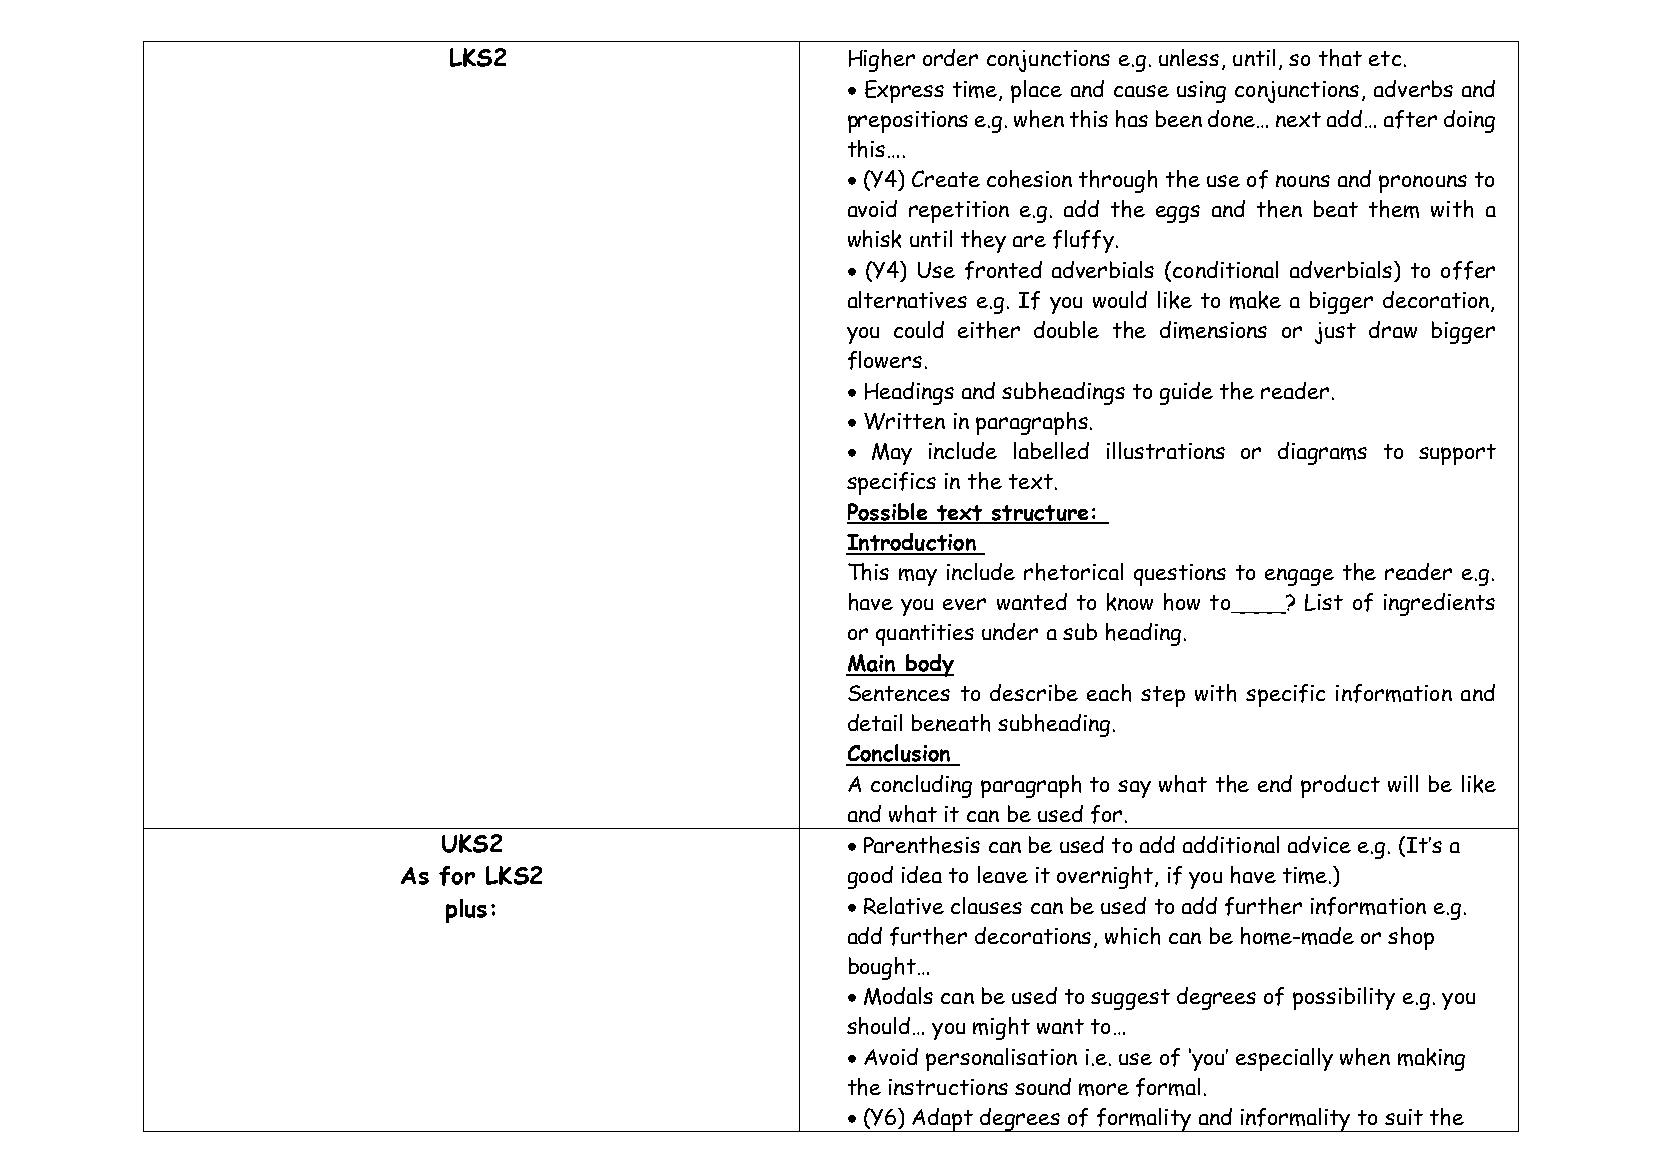 The width and height of the image is (1660, 1174). Describe the element at coordinates (904, 421) in the image. I see `Written` at that location.
